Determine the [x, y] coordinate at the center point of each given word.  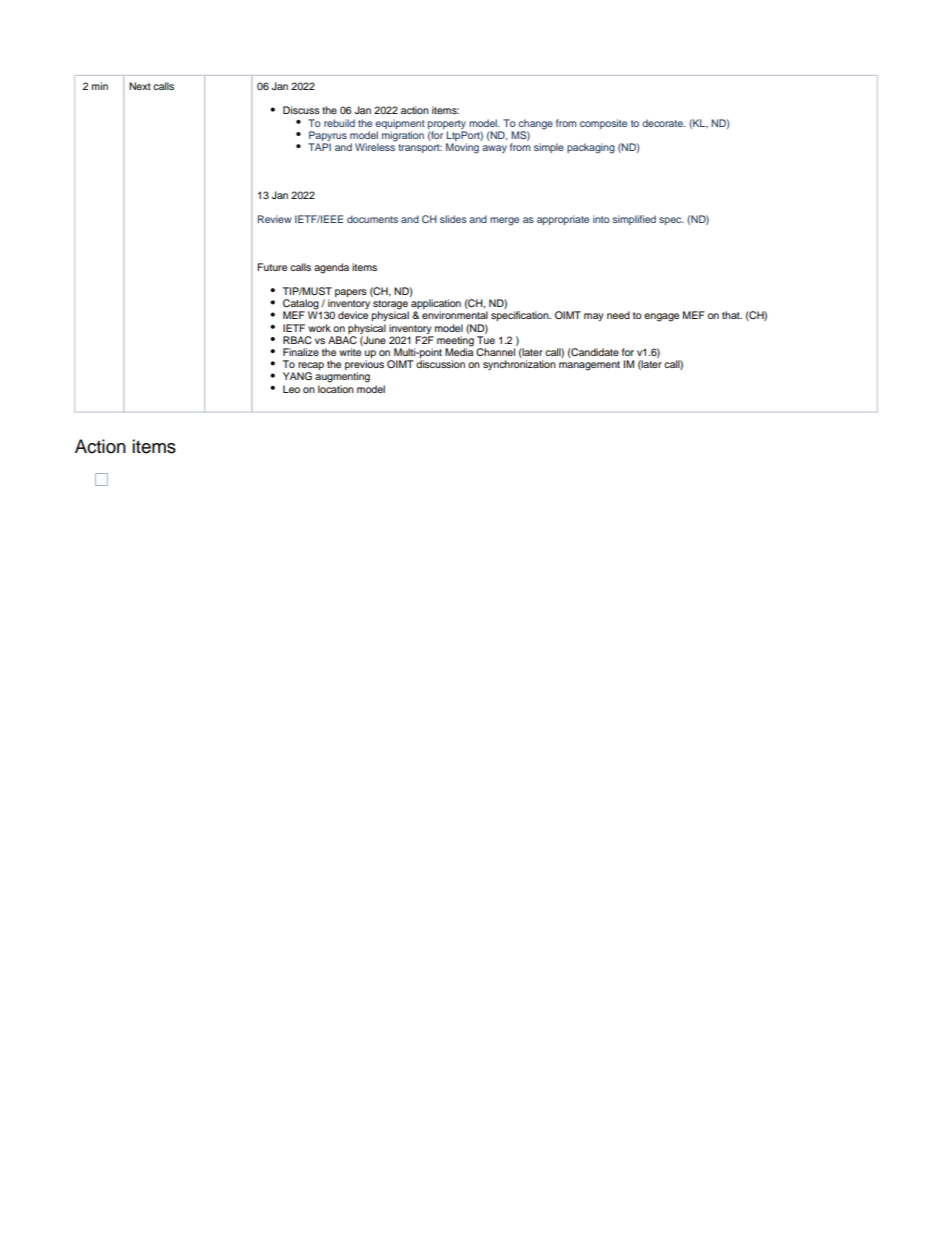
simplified [634, 220]
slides [453, 219]
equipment [400, 124]
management [589, 366]
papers [351, 293]
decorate [663, 123]
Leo [291, 389]
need [618, 315]
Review [275, 219]
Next [140, 86]
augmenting [342, 377]
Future [272, 267]
